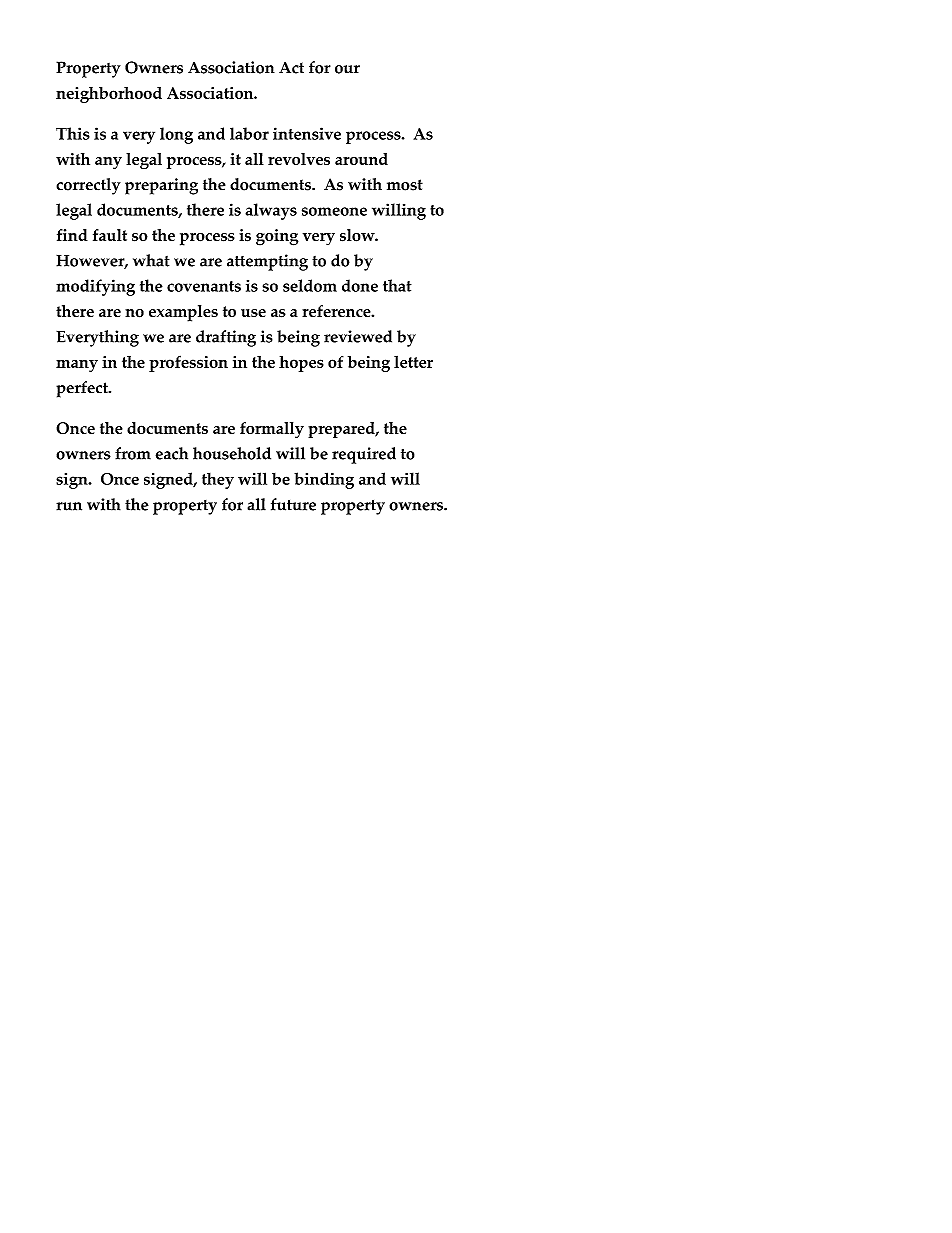  What do you see at coordinates (291, 68) in the image?
I see `Act` at bounding box center [291, 68].
